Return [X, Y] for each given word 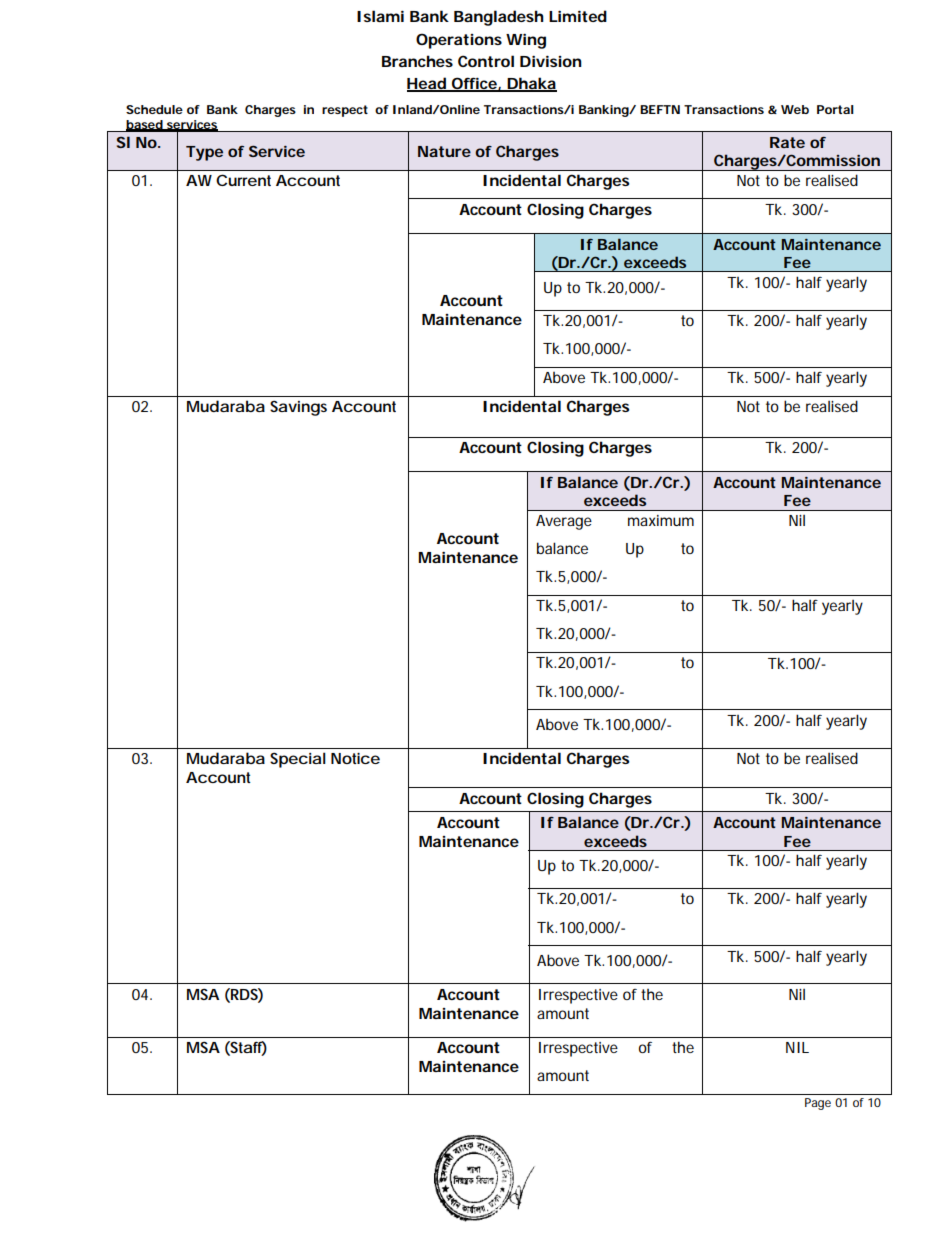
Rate [787, 142]
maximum [661, 520]
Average [564, 522]
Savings [298, 408]
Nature [444, 151]
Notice [355, 758]
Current [243, 180]
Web [795, 109]
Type [204, 153]
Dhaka [531, 84]
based [145, 125]
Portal [835, 109]
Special [298, 760]
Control [486, 61]
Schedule [154, 109]
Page [818, 1104]
